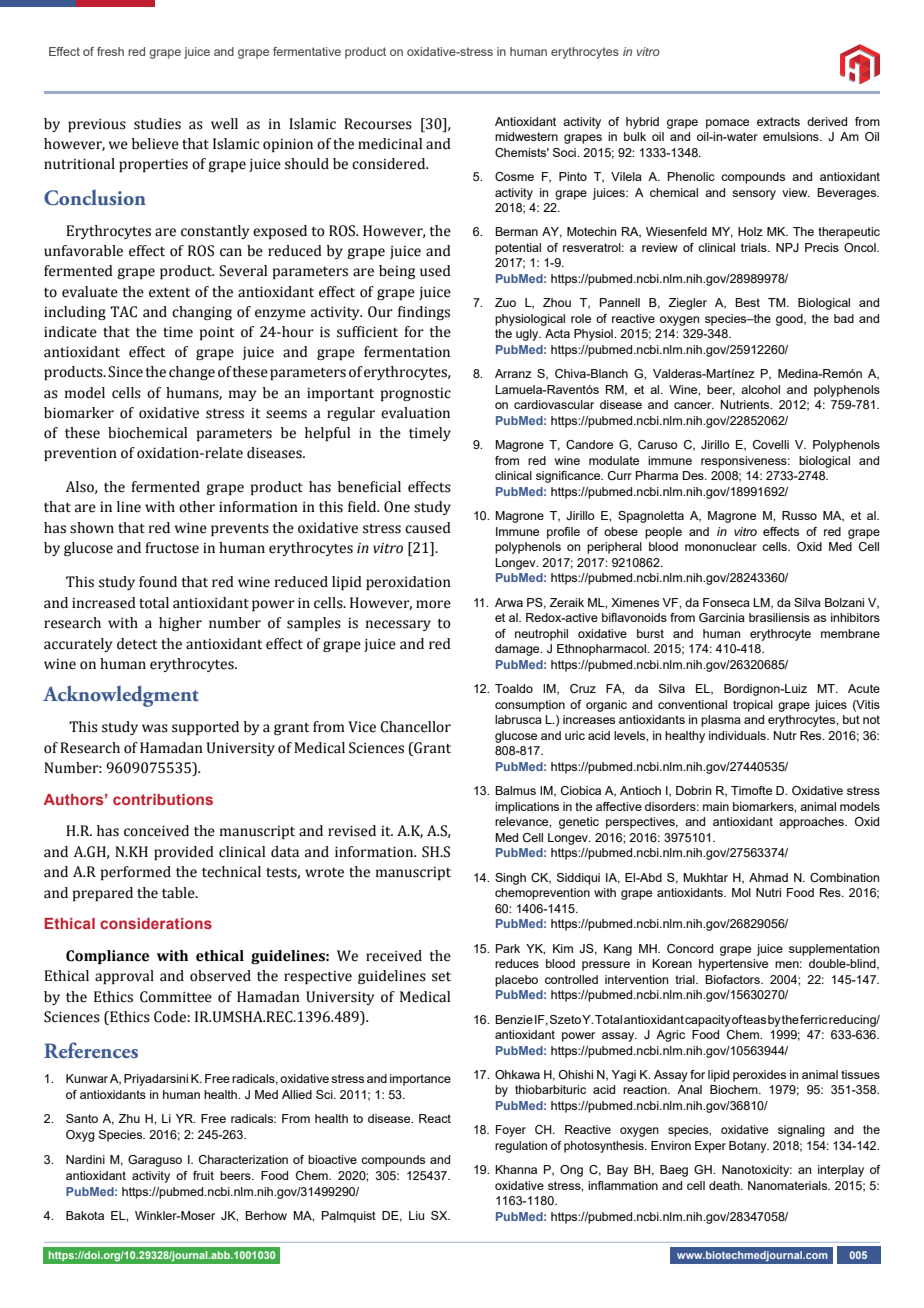 This document has height=1308, width=924. I want to click on Khanna, so click(516, 1169).
